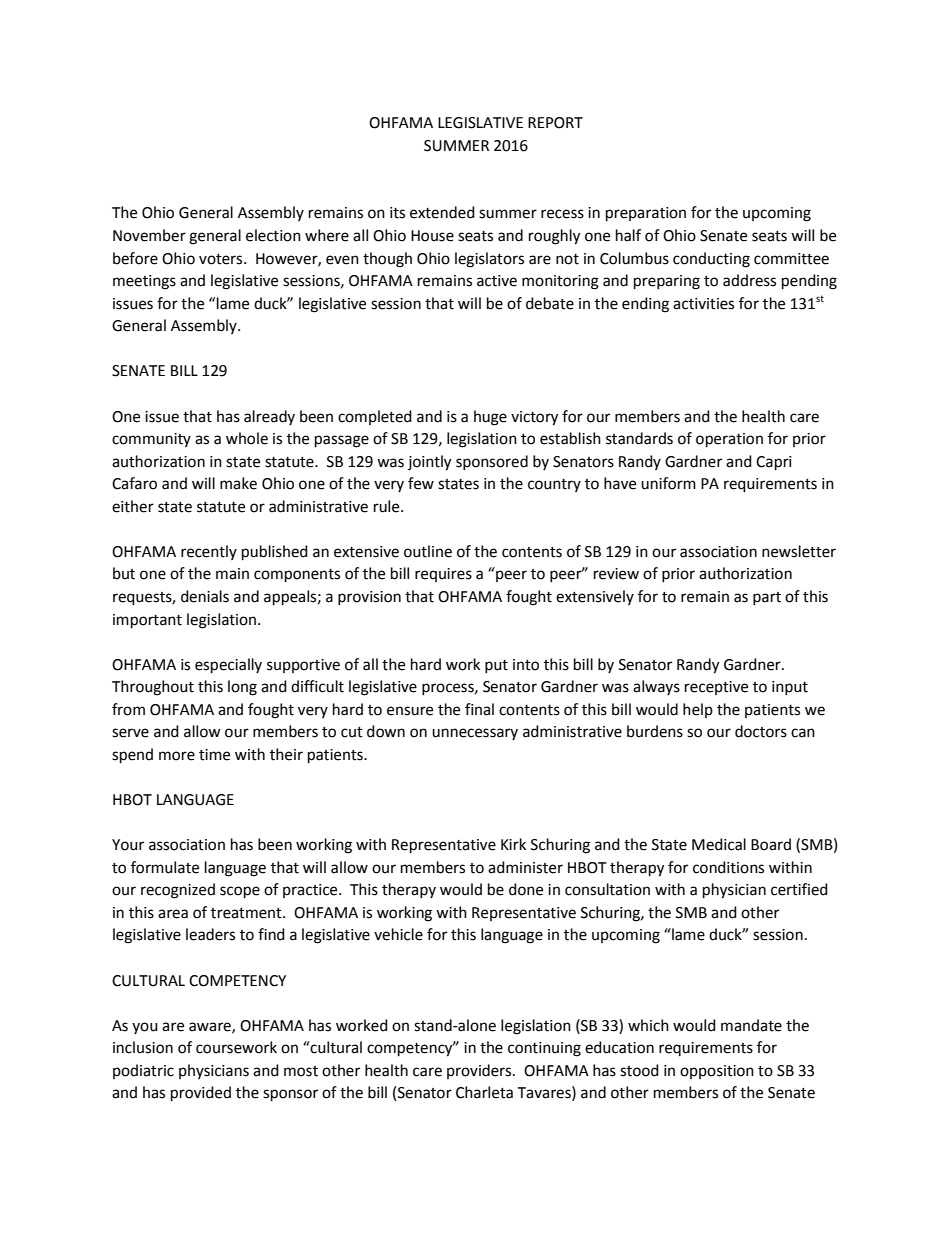 Image resolution: width=952 pixels, height=1233 pixels. Describe the element at coordinates (443, 575) in the screenshot. I see `requires` at that location.
